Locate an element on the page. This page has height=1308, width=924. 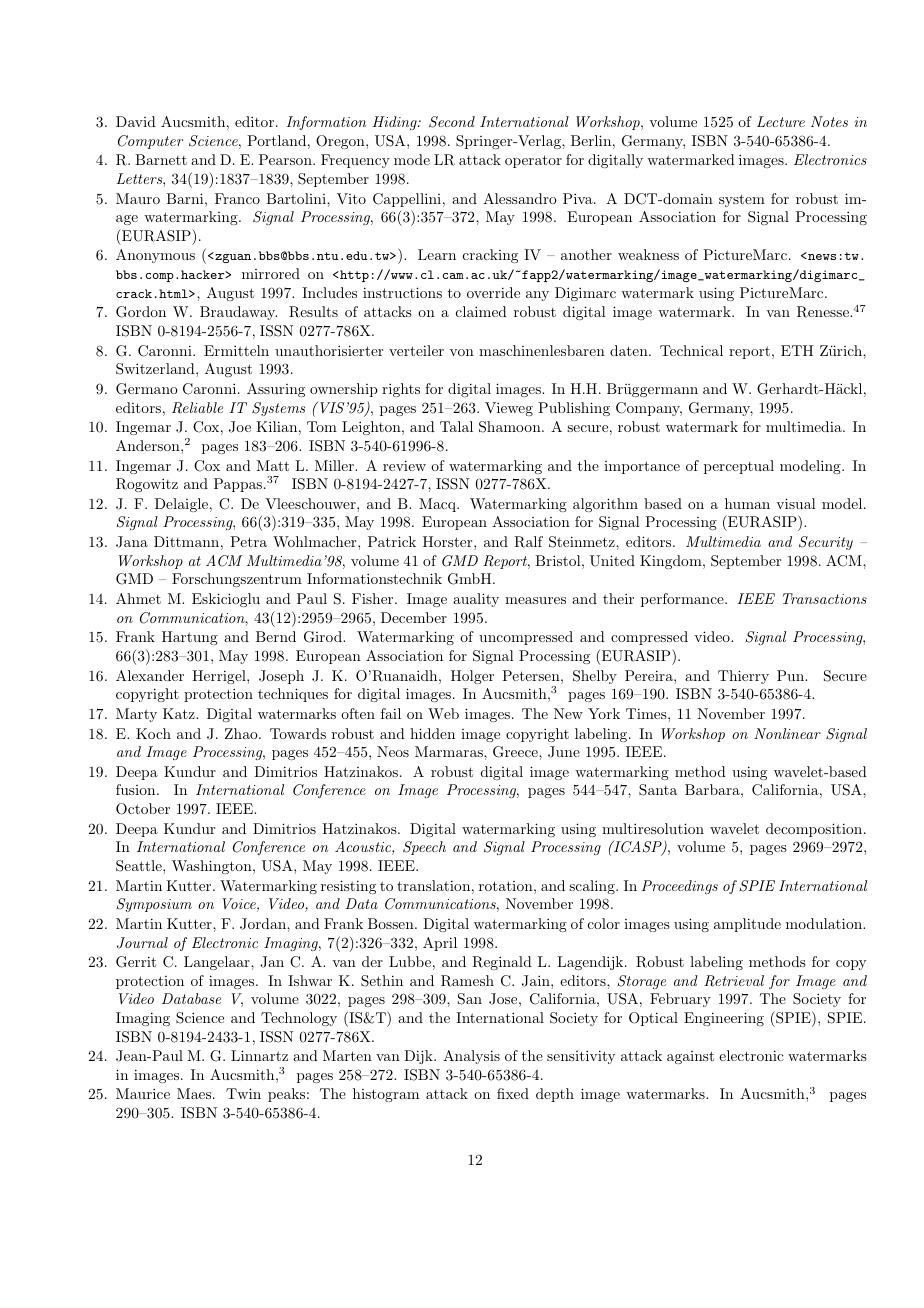
Barnett is located at coordinates (161, 159).
